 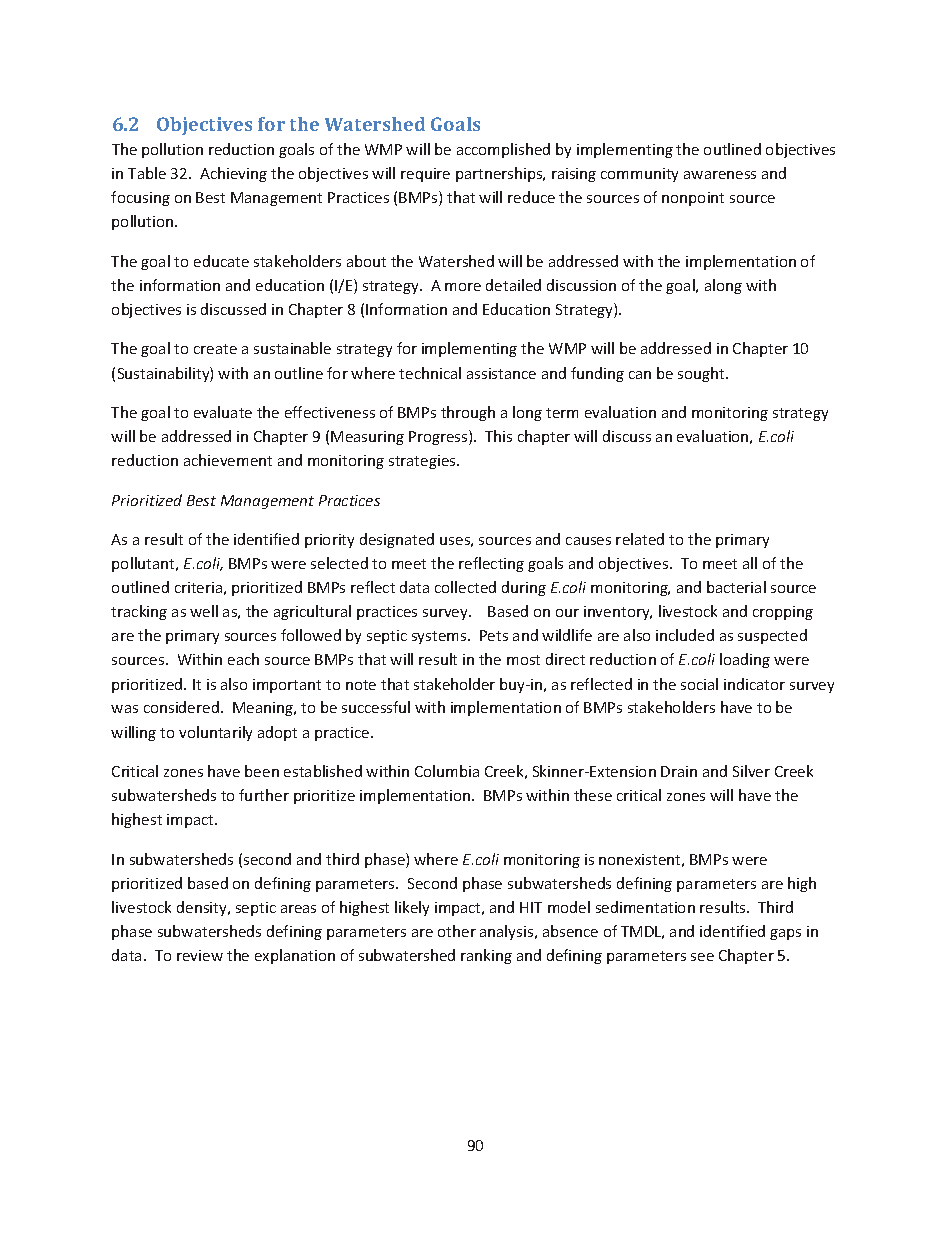 I want to click on well, so click(x=204, y=611).
